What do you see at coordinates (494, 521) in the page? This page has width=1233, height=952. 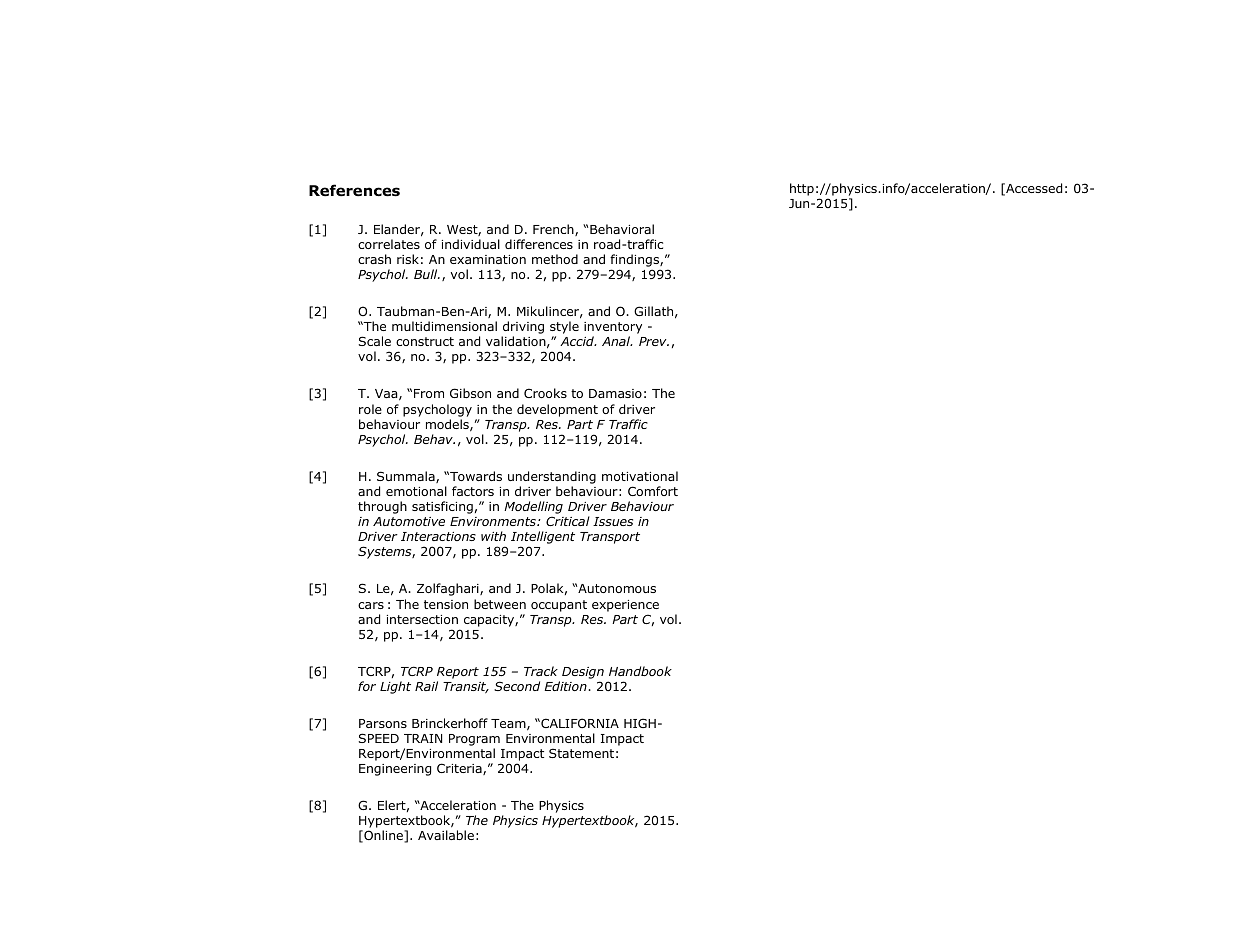 I see `Environments` at bounding box center [494, 521].
